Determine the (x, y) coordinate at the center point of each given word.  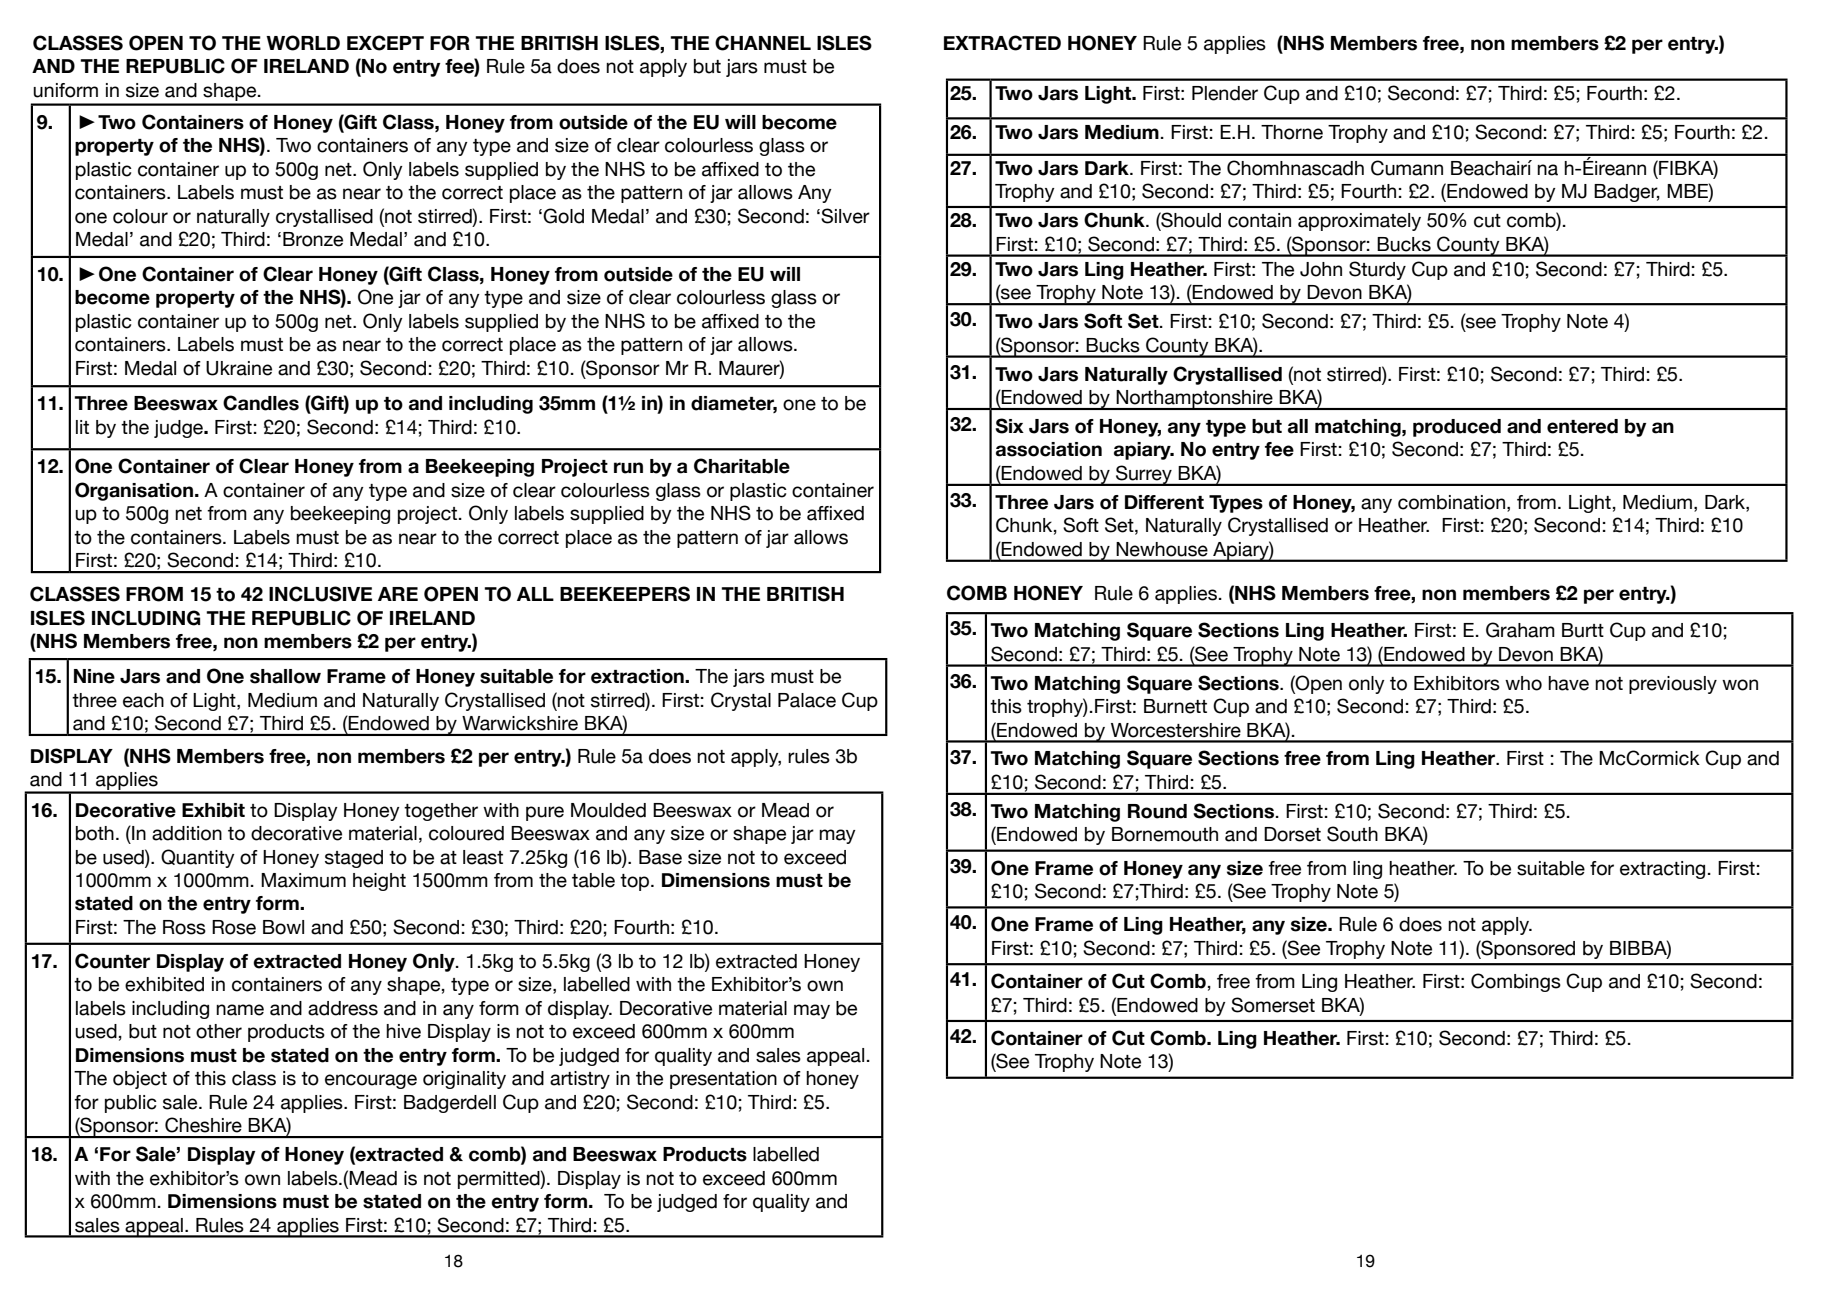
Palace (807, 700)
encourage (371, 1081)
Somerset (1273, 1005)
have (1568, 683)
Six (1009, 426)
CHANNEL (763, 43)
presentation (723, 1080)
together (441, 812)
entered (1582, 426)
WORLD (303, 43)
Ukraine (239, 368)
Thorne (1292, 132)
